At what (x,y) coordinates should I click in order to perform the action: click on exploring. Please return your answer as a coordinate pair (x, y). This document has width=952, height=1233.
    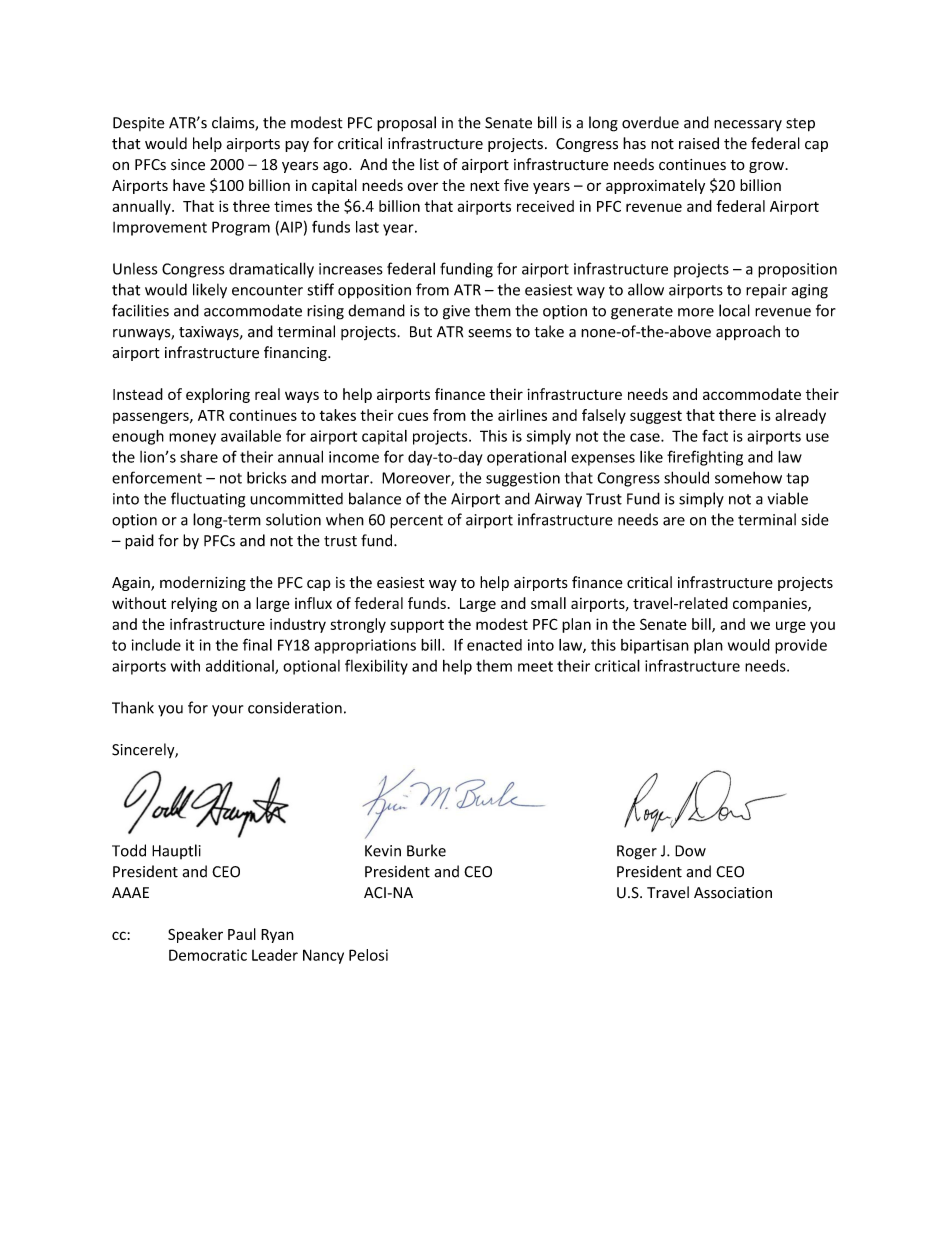
    Looking at the image, I should click on (218, 395).
